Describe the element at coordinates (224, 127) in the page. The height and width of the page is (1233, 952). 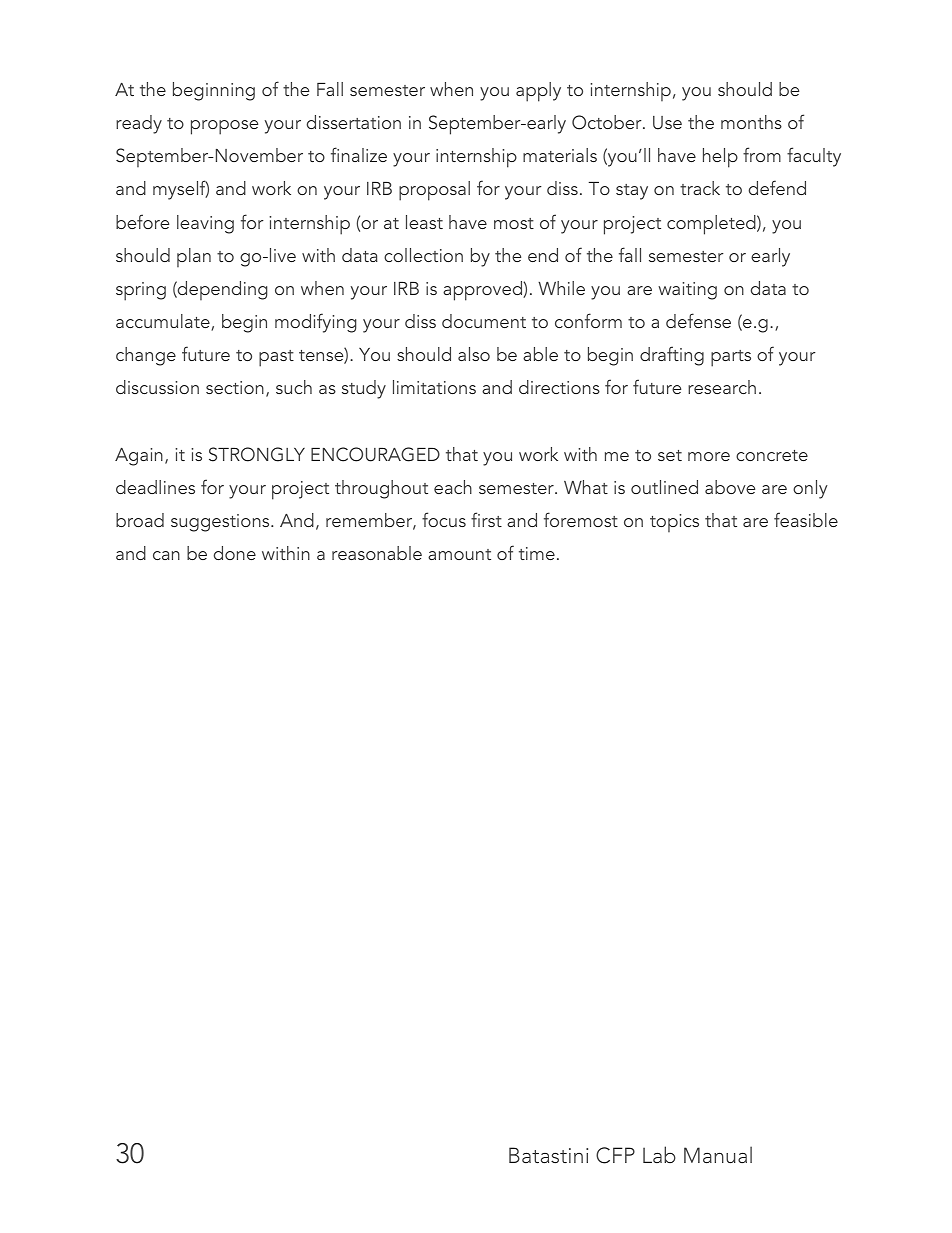
I see `propose` at that location.
